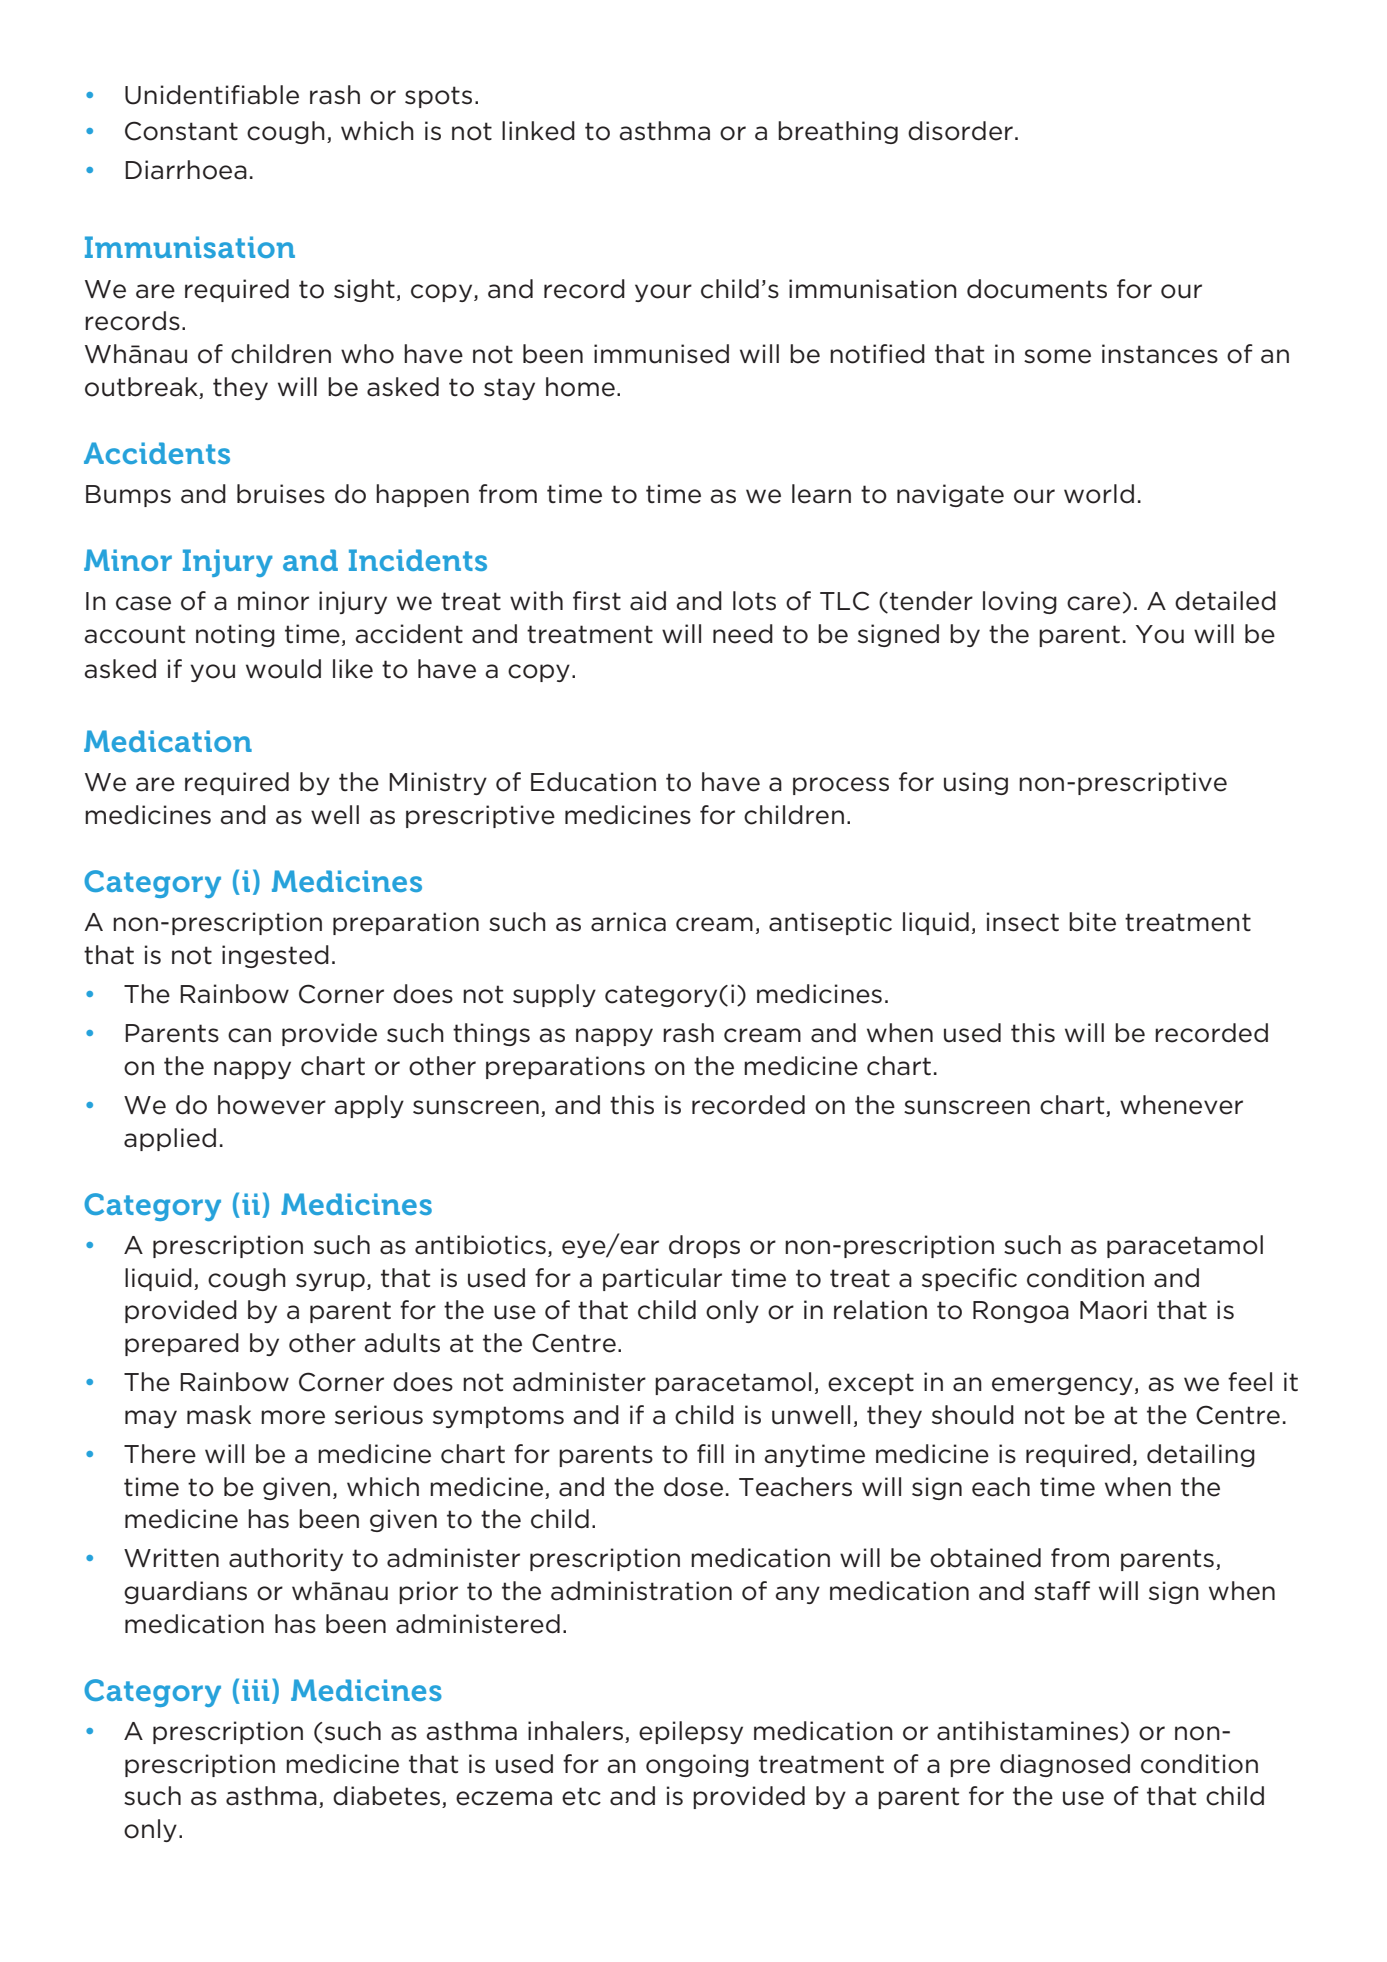  What do you see at coordinates (710, 1453) in the document?
I see `fill` at bounding box center [710, 1453].
